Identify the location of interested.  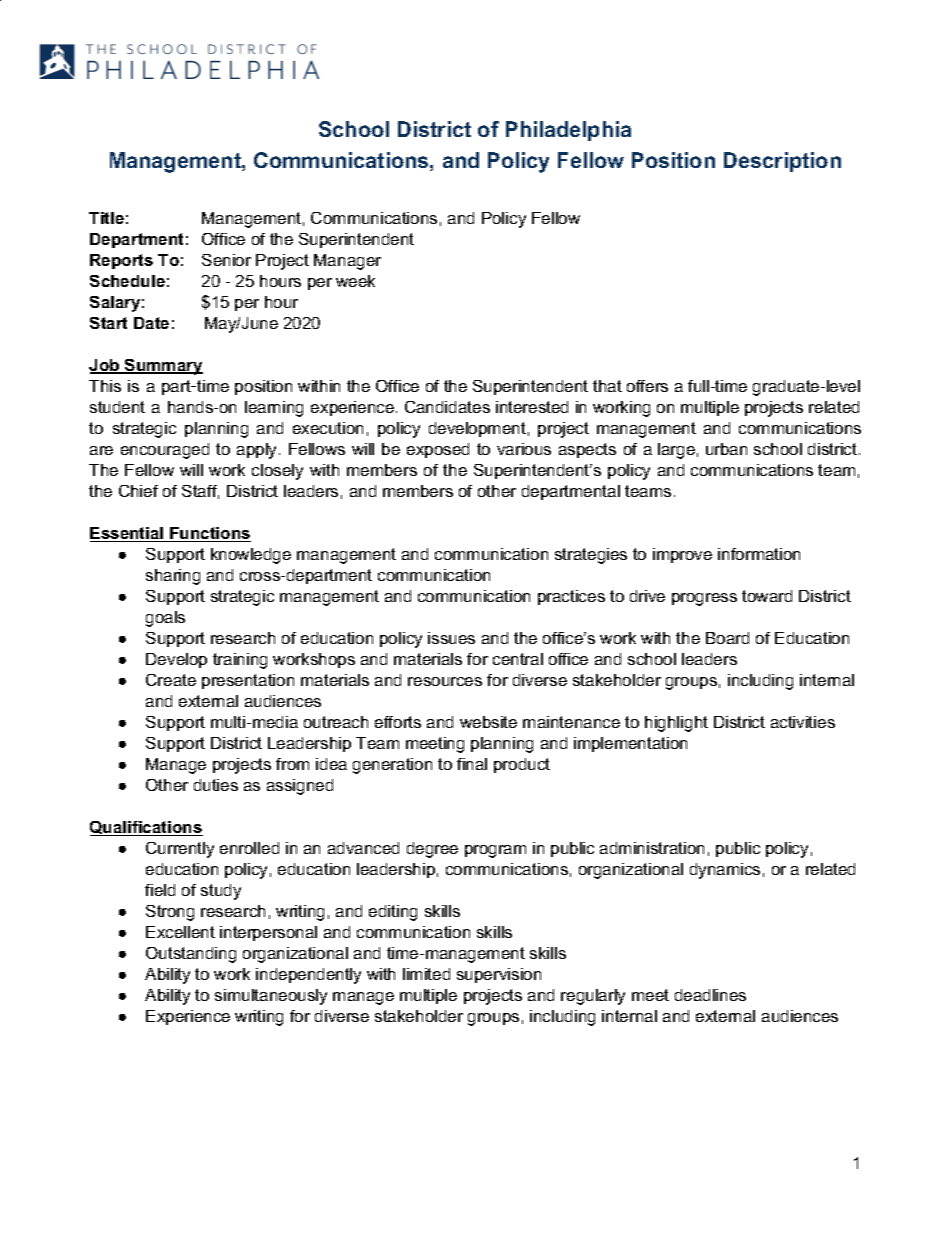
(532, 407).
